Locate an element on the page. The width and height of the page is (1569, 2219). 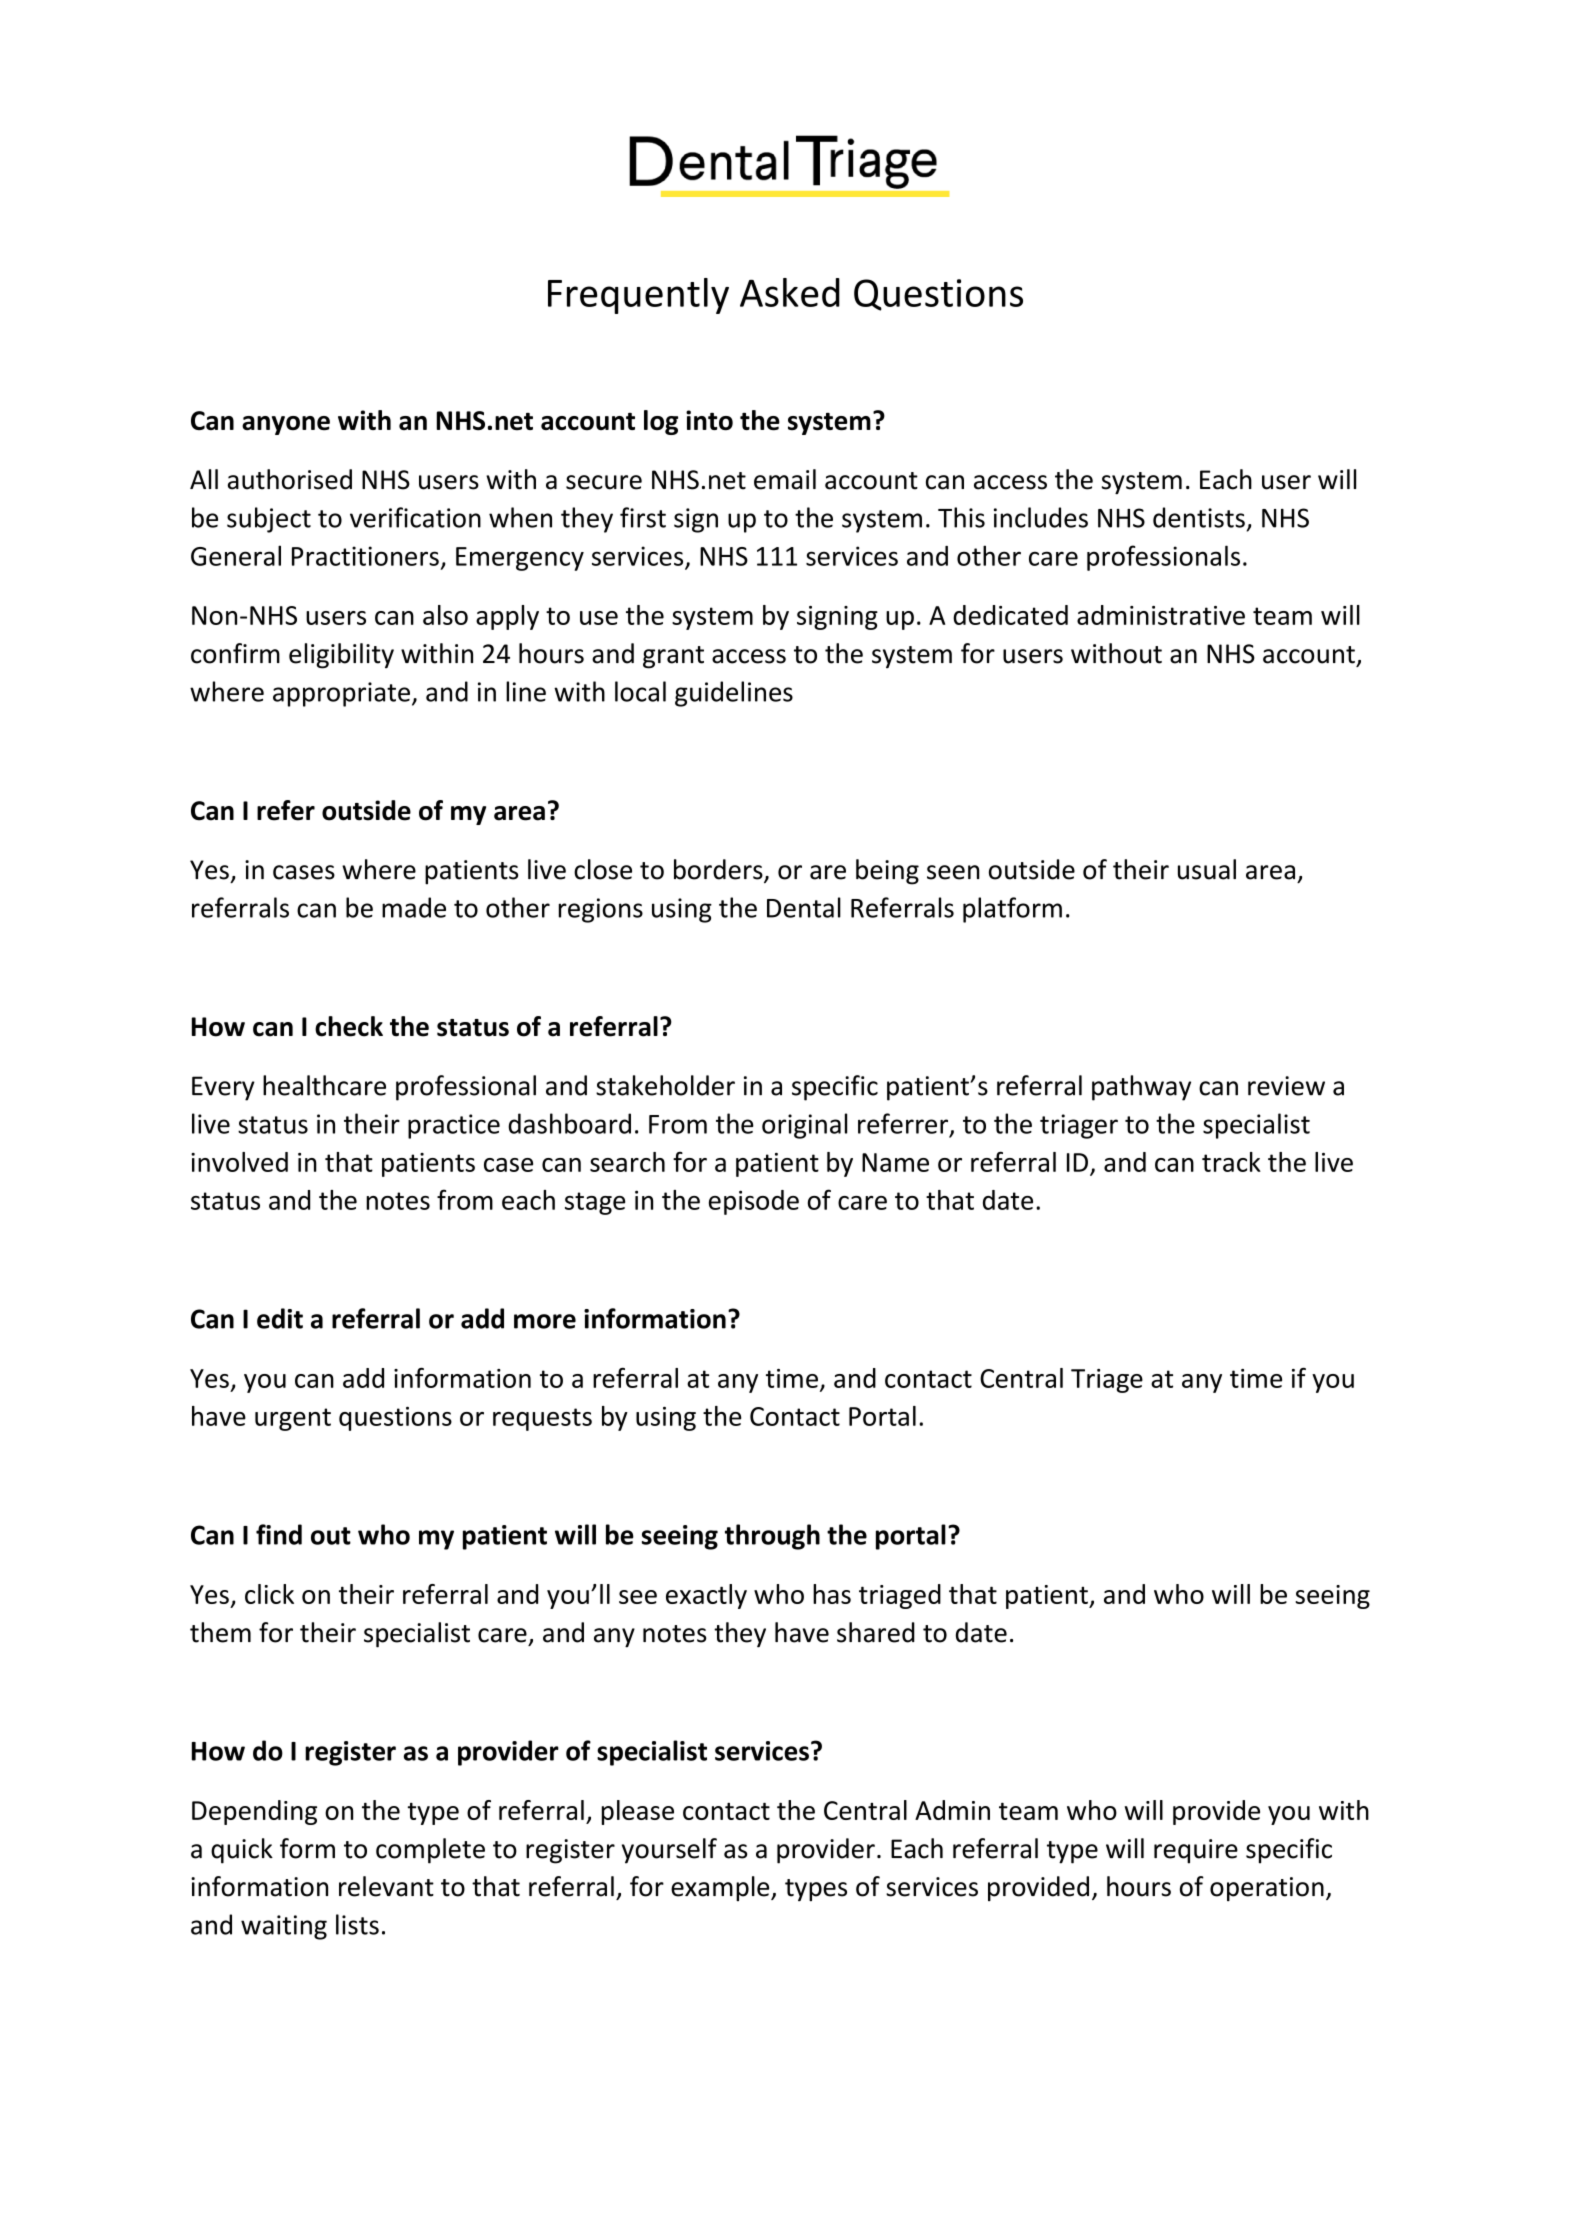
check is located at coordinates (349, 1026).
